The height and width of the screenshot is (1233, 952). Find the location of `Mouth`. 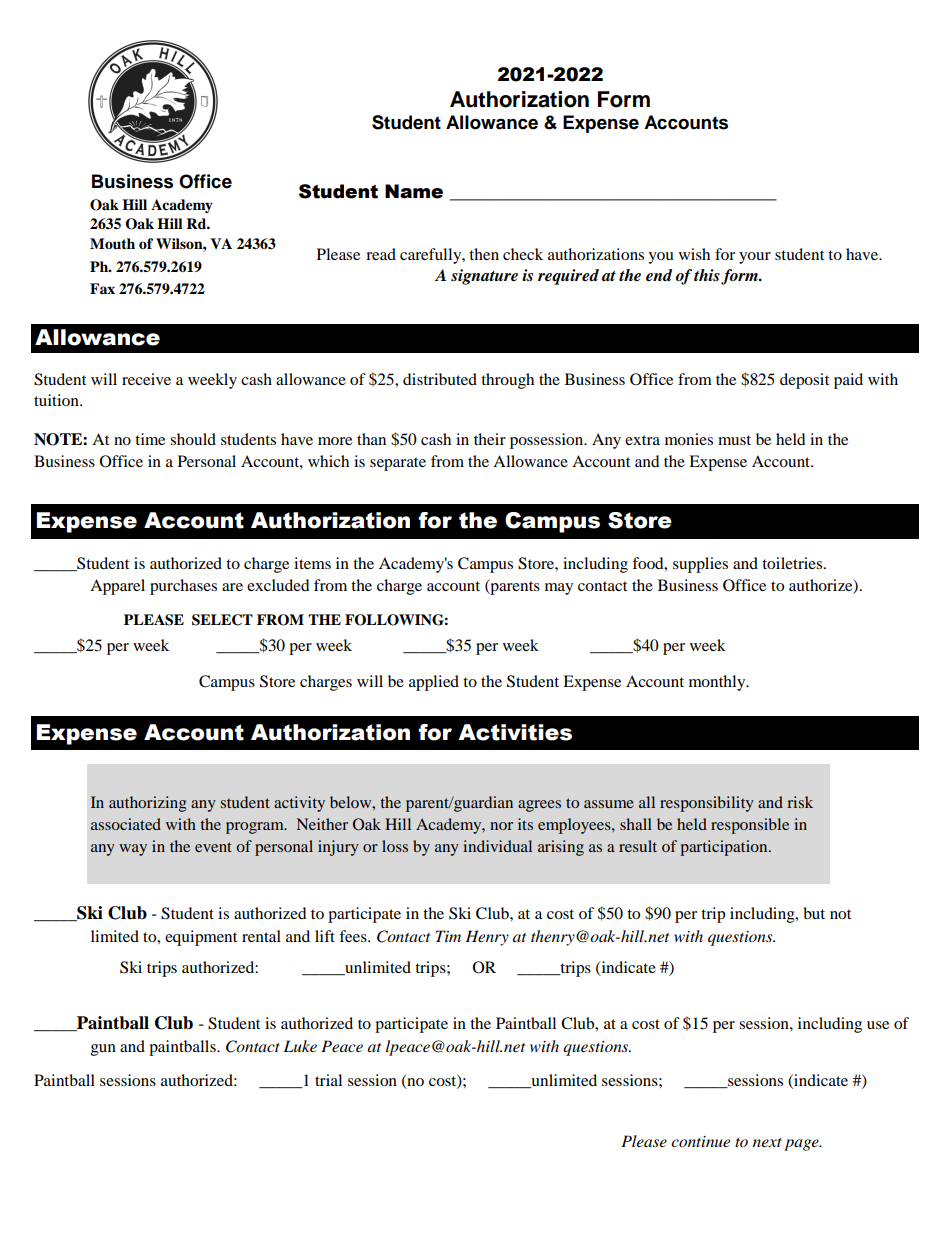

Mouth is located at coordinates (112, 244).
